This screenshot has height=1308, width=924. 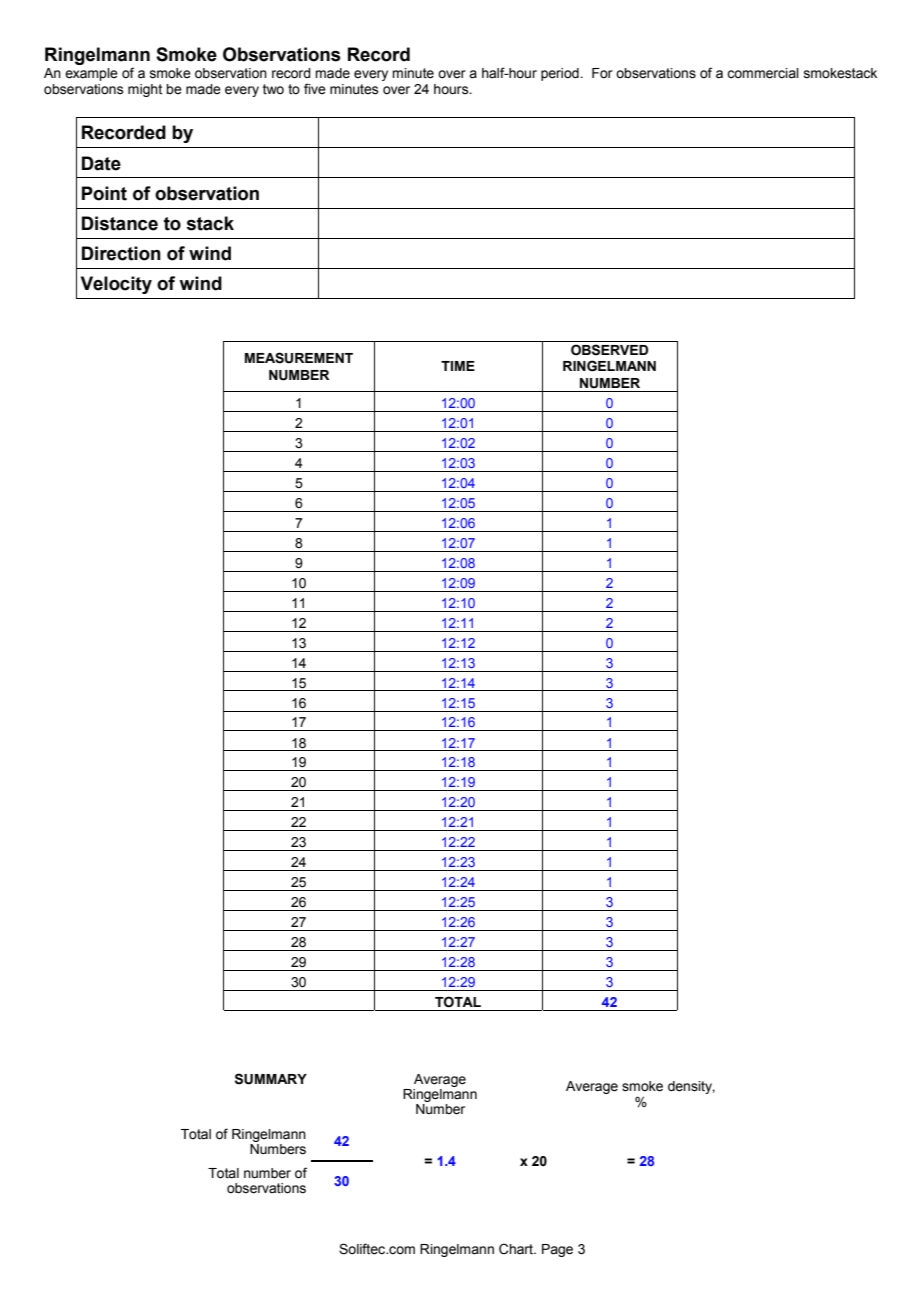 What do you see at coordinates (517, 1249) in the screenshot?
I see `Chart` at bounding box center [517, 1249].
